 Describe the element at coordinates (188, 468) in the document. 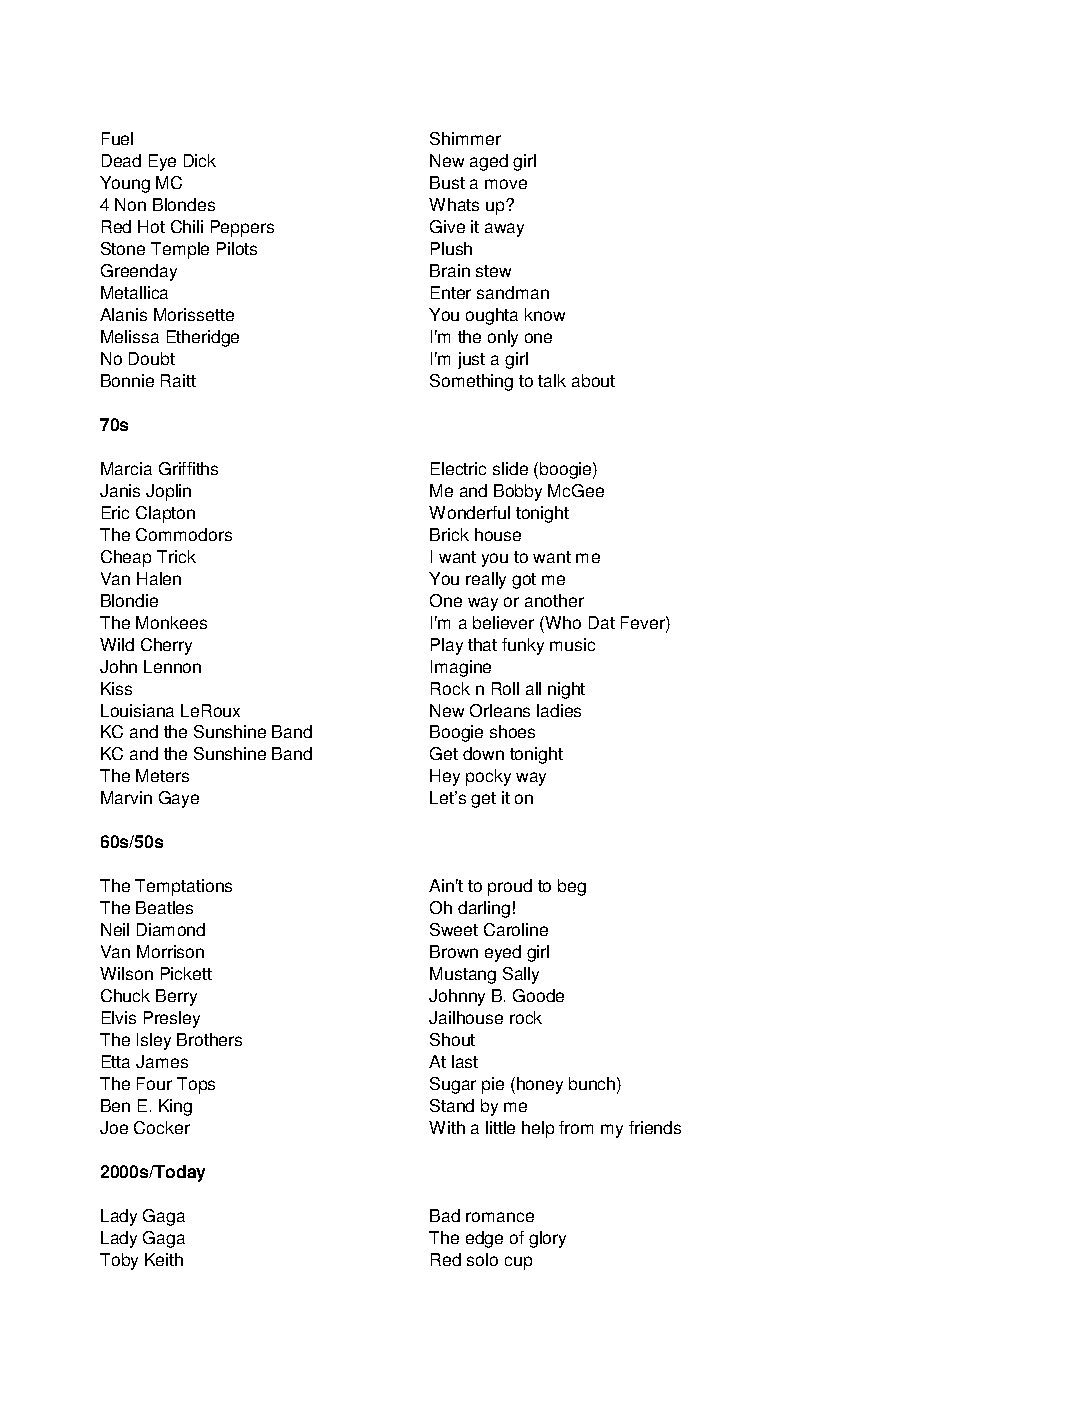

I see `Griffiths` at that location.
